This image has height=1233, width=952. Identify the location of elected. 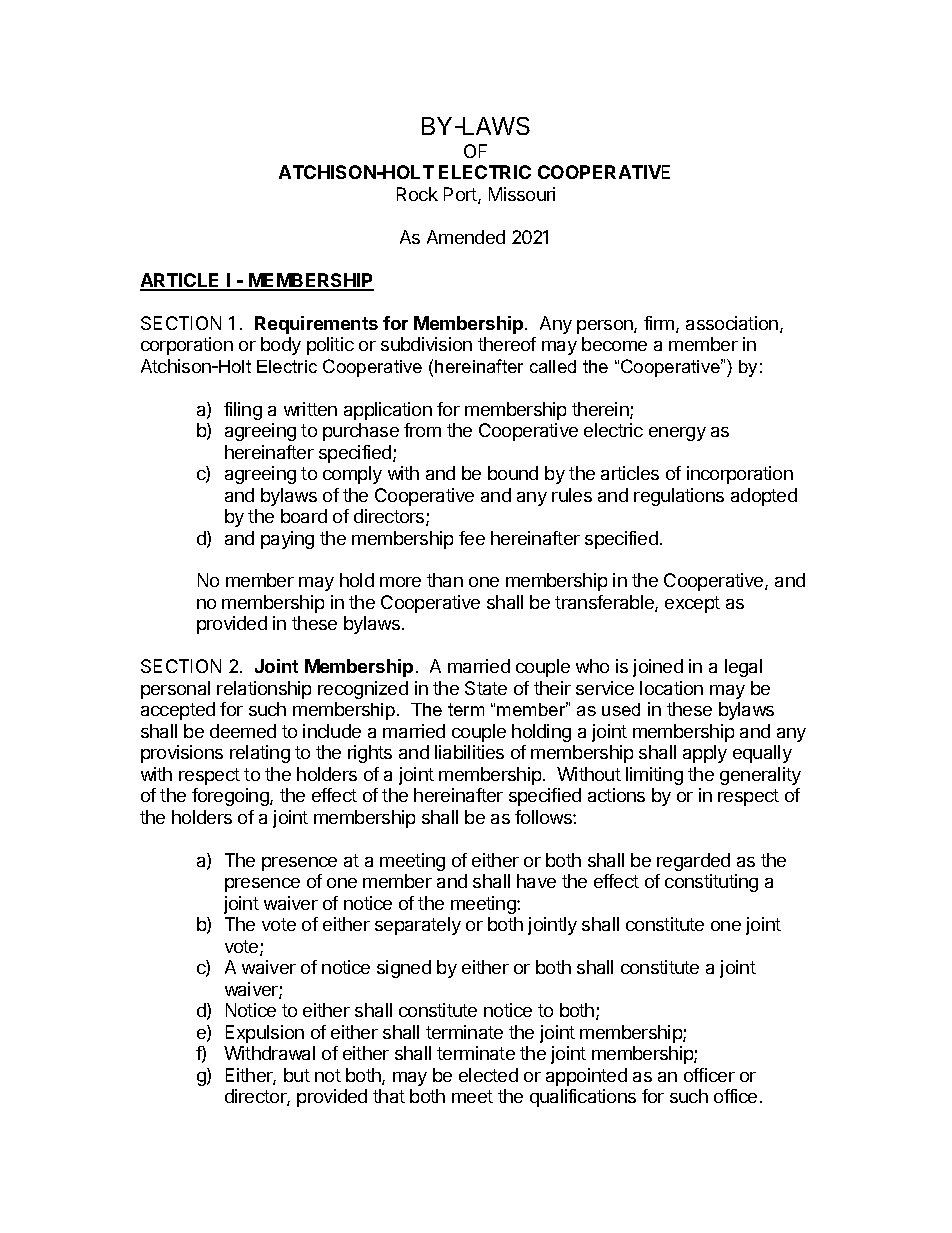
(488, 1075).
